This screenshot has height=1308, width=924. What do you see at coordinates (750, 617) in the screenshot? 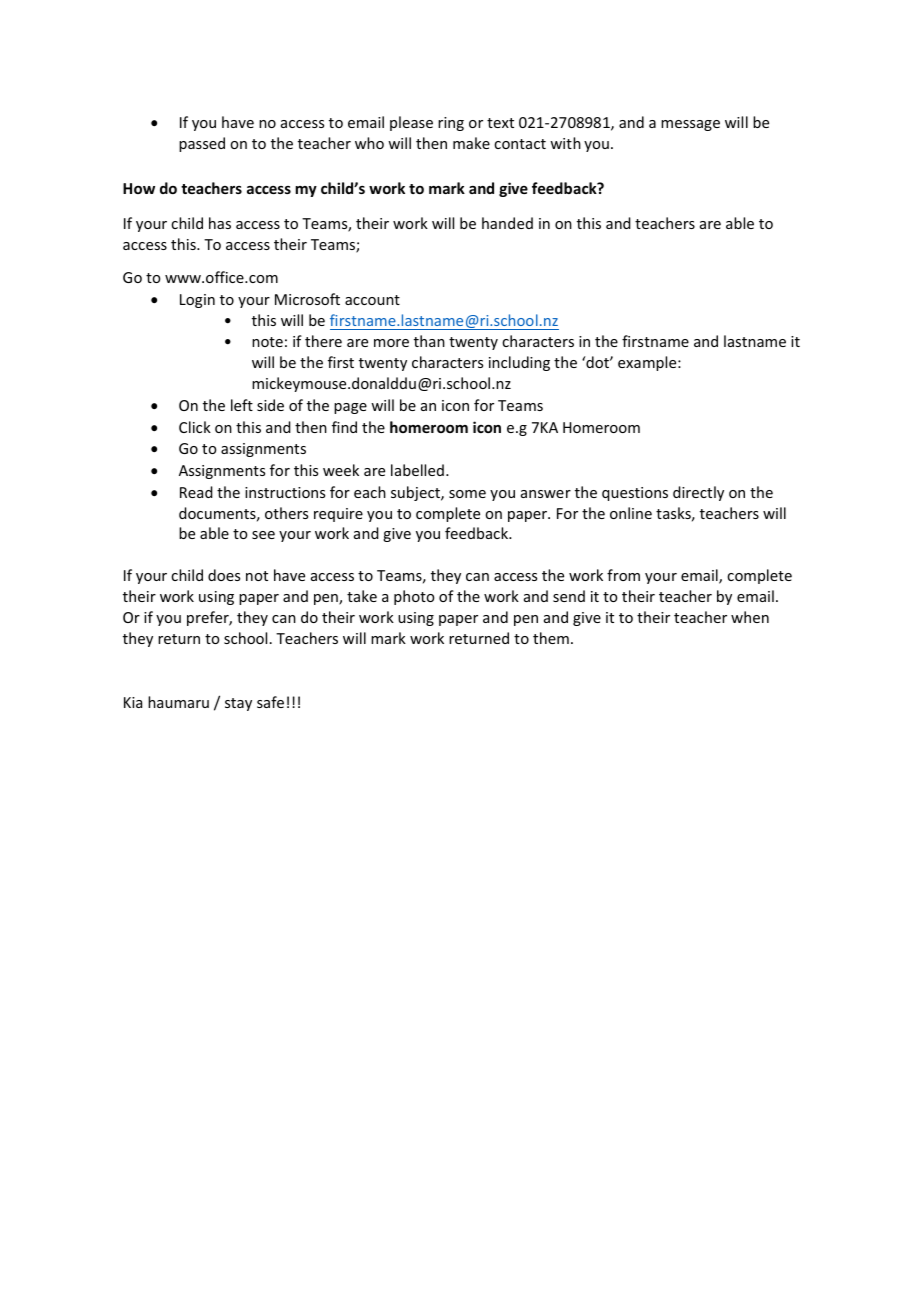
I see `when` at bounding box center [750, 617].
